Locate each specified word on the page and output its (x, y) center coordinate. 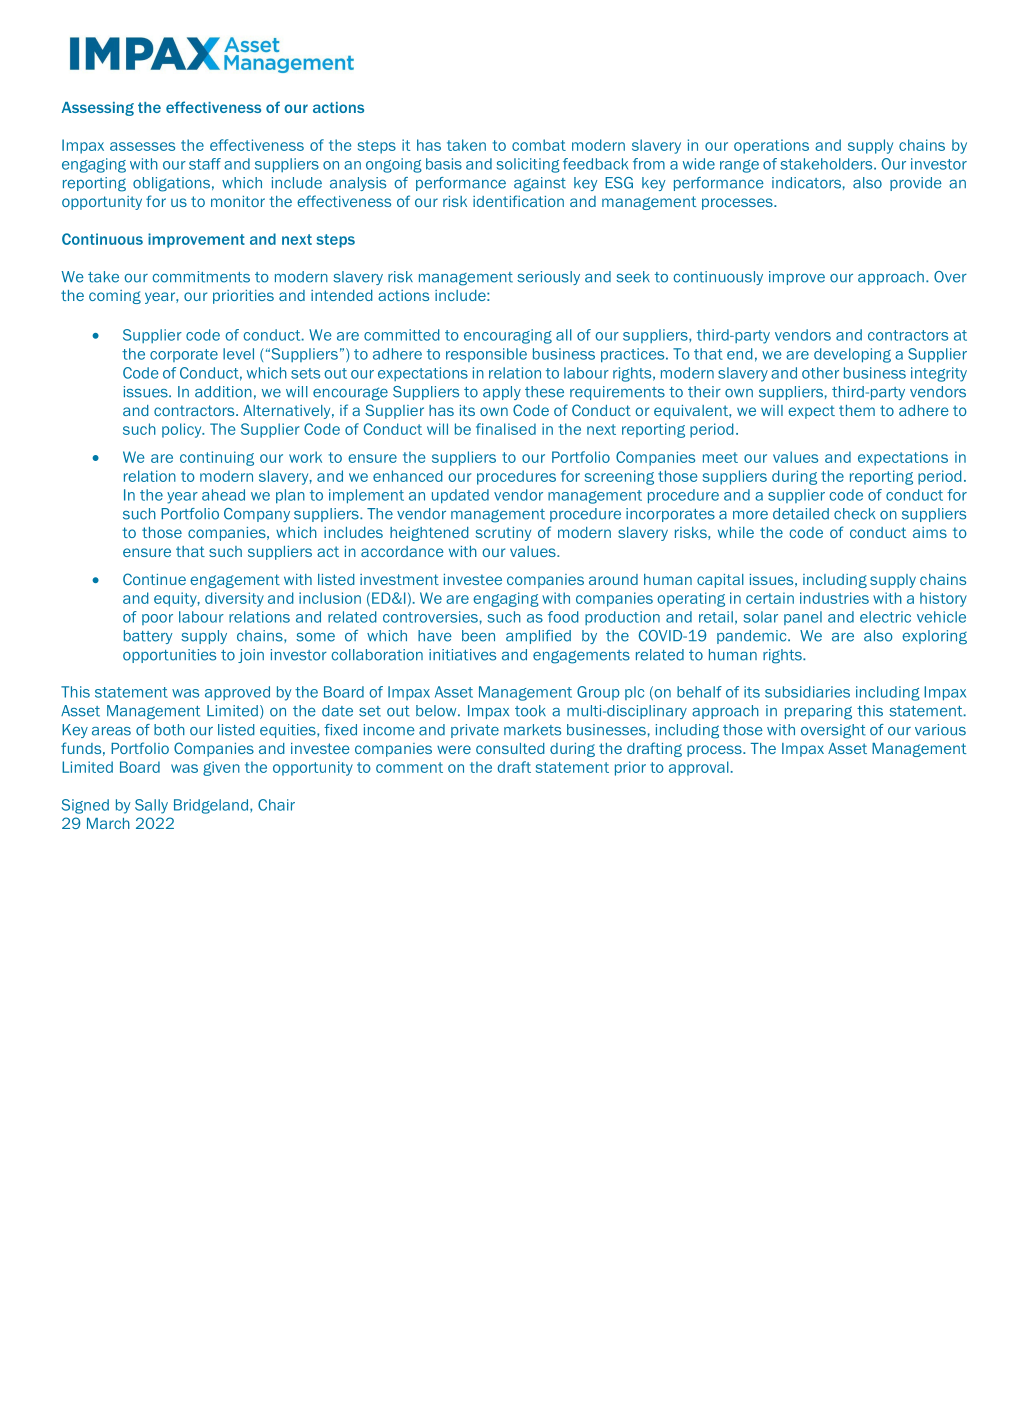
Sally (151, 806)
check (854, 514)
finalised (506, 429)
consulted (510, 748)
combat (539, 145)
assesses (142, 146)
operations (771, 146)
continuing (217, 458)
